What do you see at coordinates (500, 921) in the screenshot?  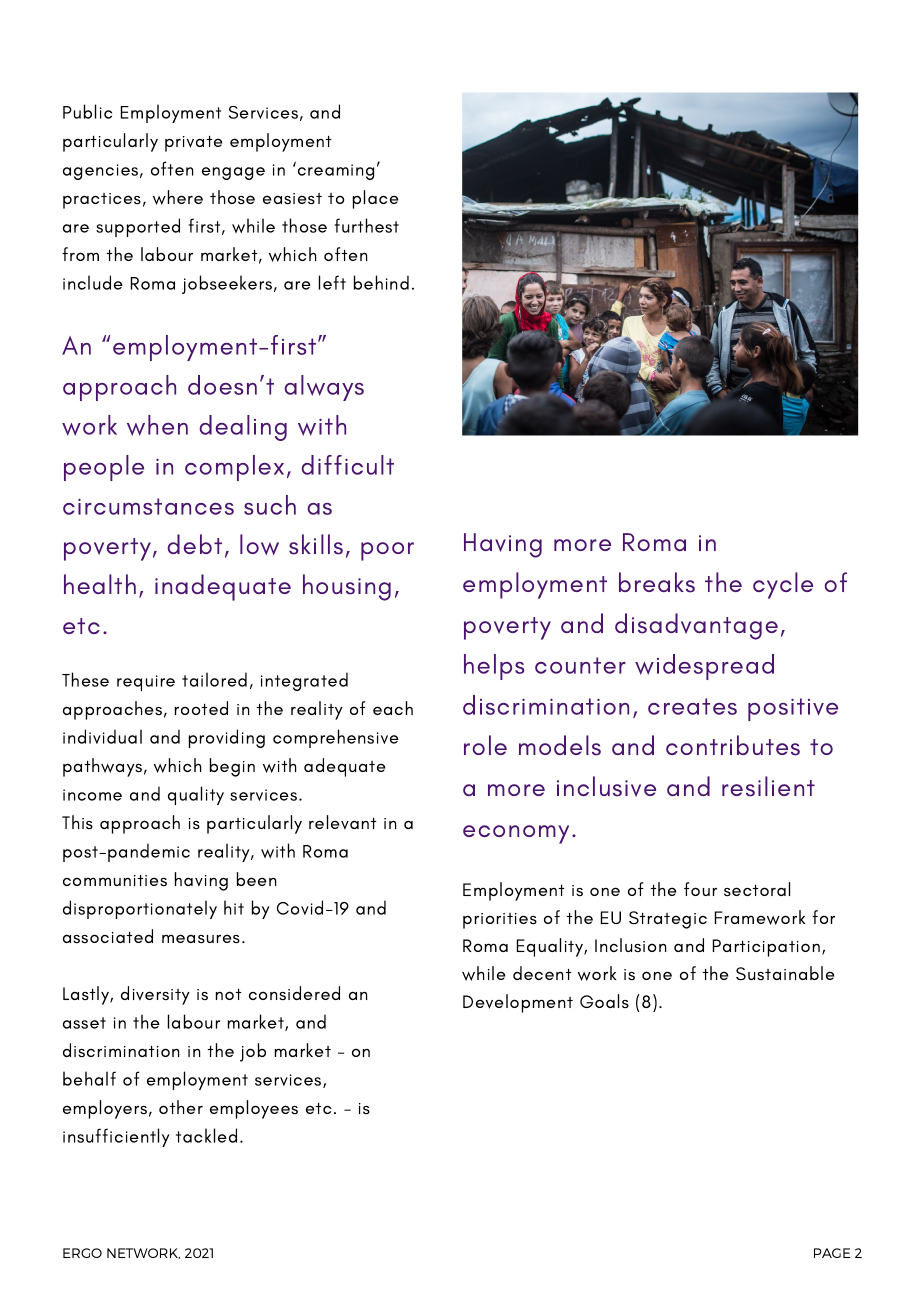 I see `priorities` at bounding box center [500, 921].
